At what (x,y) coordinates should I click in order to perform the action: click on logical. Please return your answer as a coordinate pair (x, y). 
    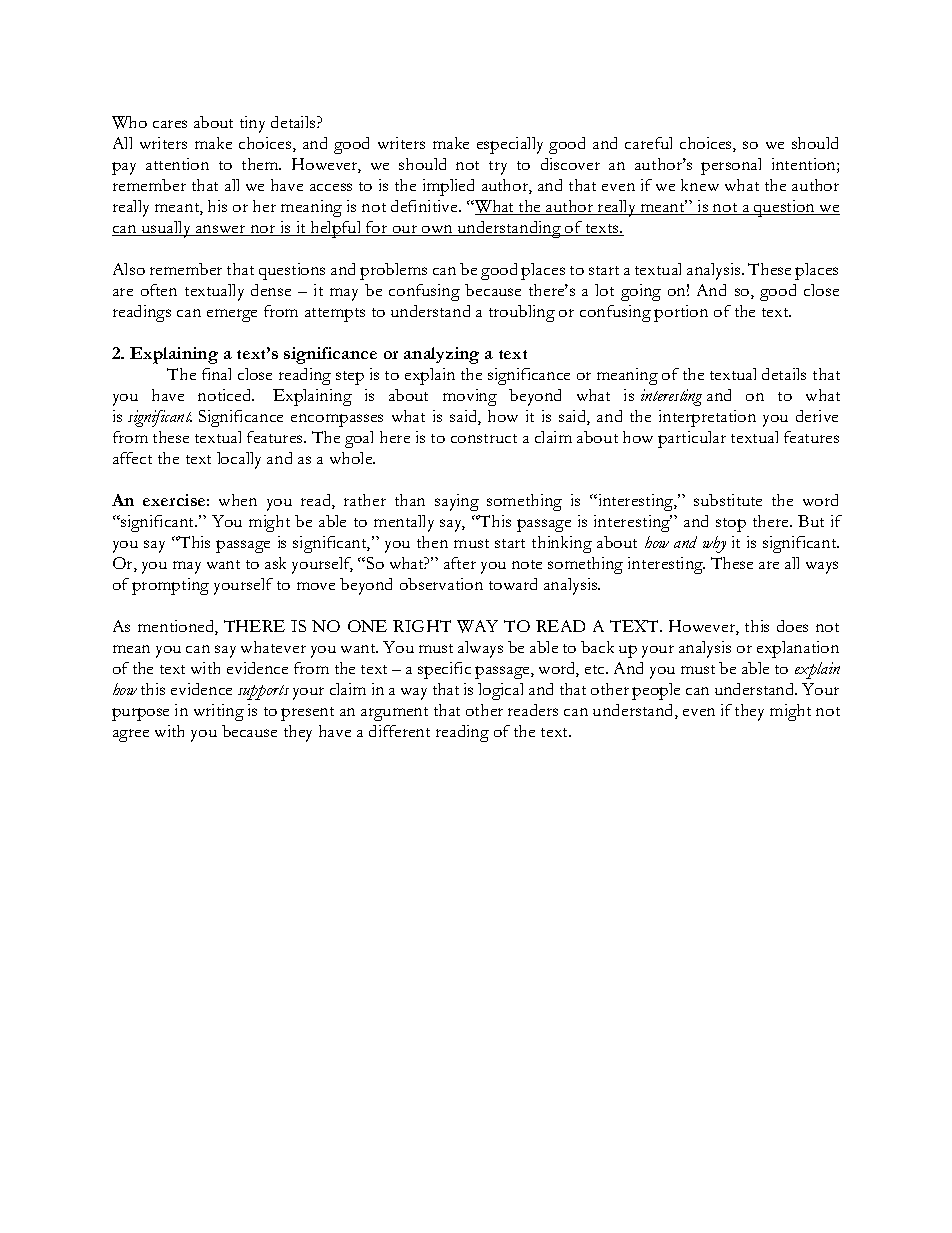
    Looking at the image, I should click on (500, 691).
